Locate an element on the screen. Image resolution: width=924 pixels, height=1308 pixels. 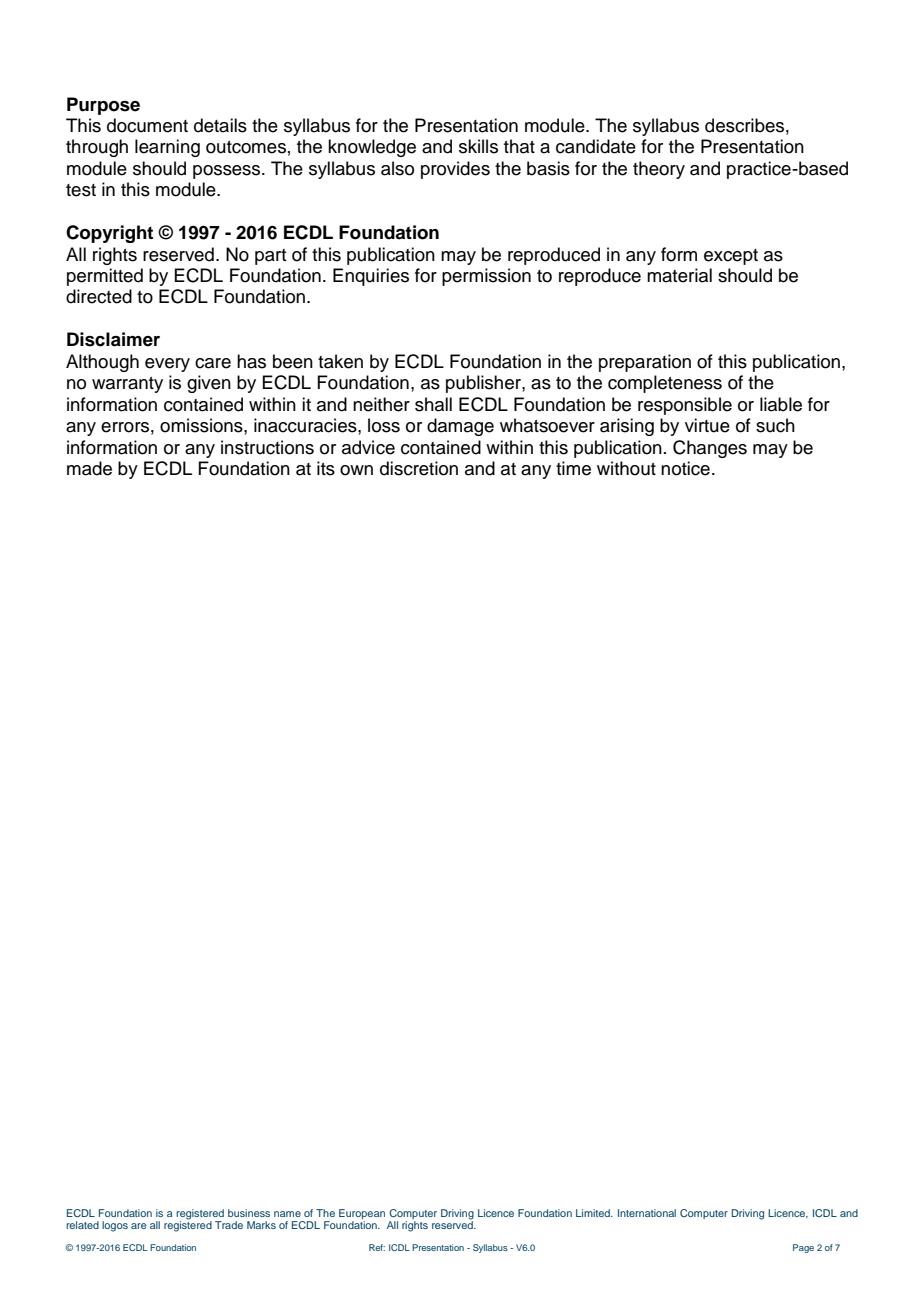
logos is located at coordinates (115, 1226).
